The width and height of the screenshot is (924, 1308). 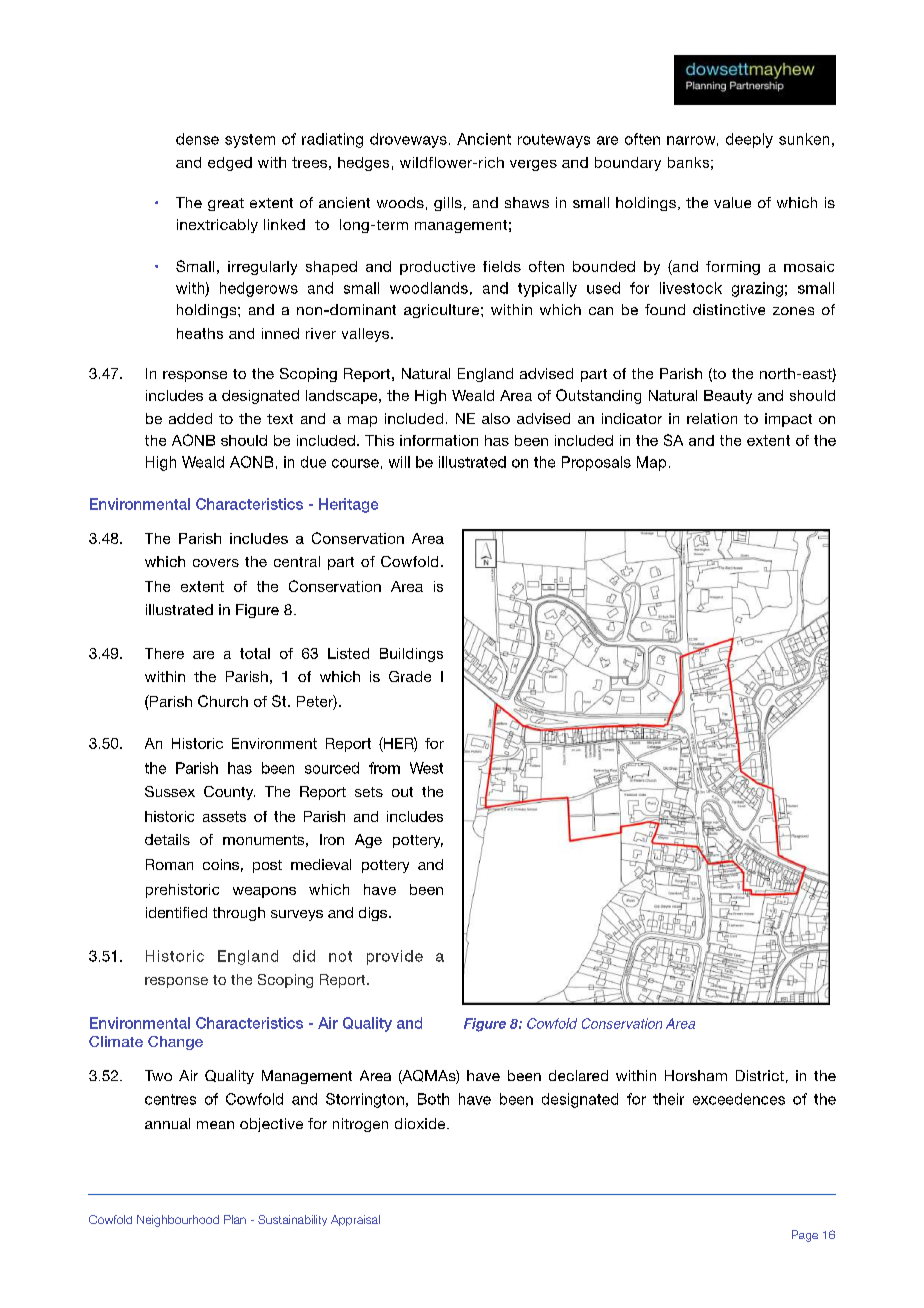 What do you see at coordinates (732, 202) in the screenshot?
I see `value` at bounding box center [732, 202].
